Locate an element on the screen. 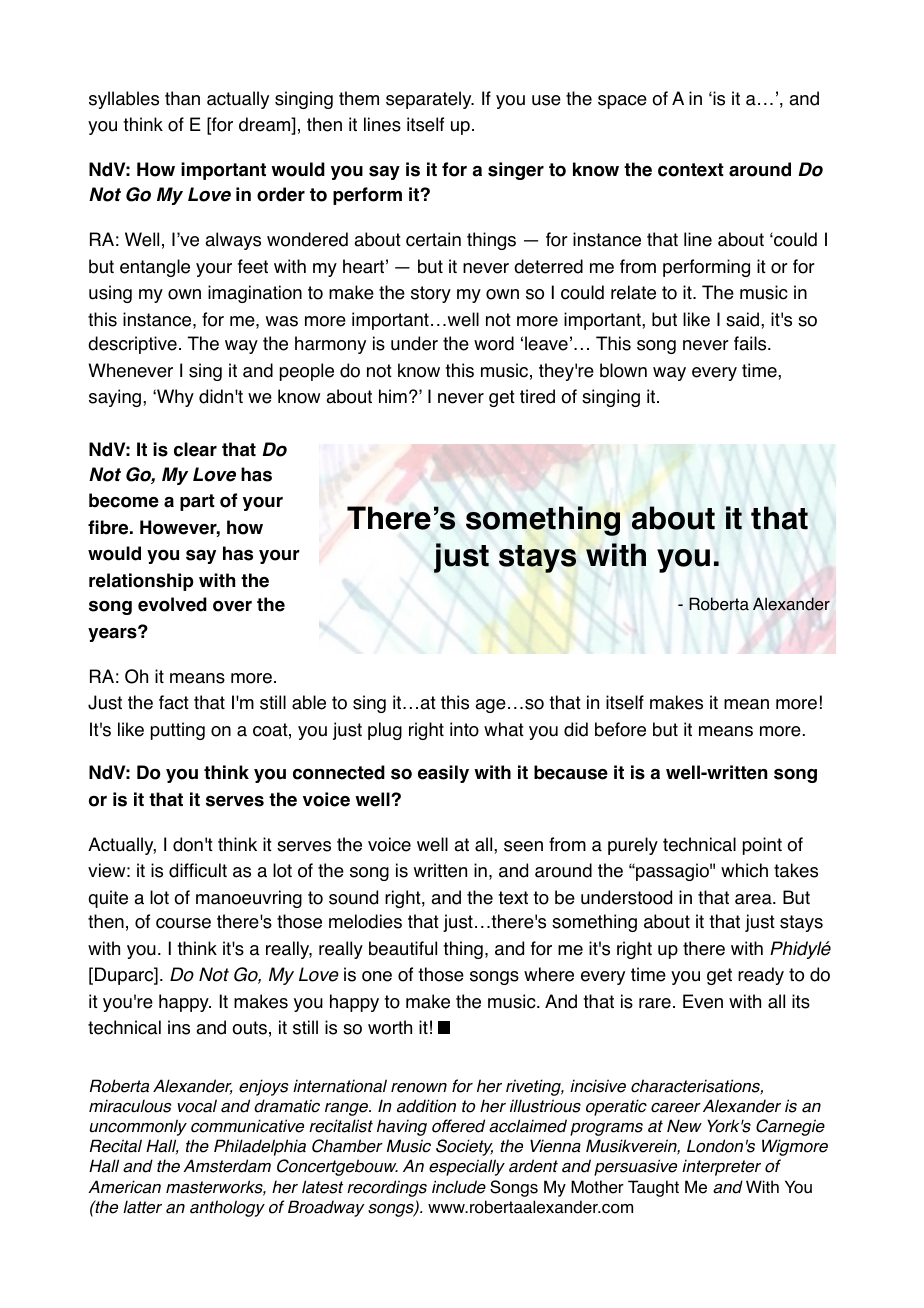 This screenshot has width=924, height=1308. space is located at coordinates (622, 102).
